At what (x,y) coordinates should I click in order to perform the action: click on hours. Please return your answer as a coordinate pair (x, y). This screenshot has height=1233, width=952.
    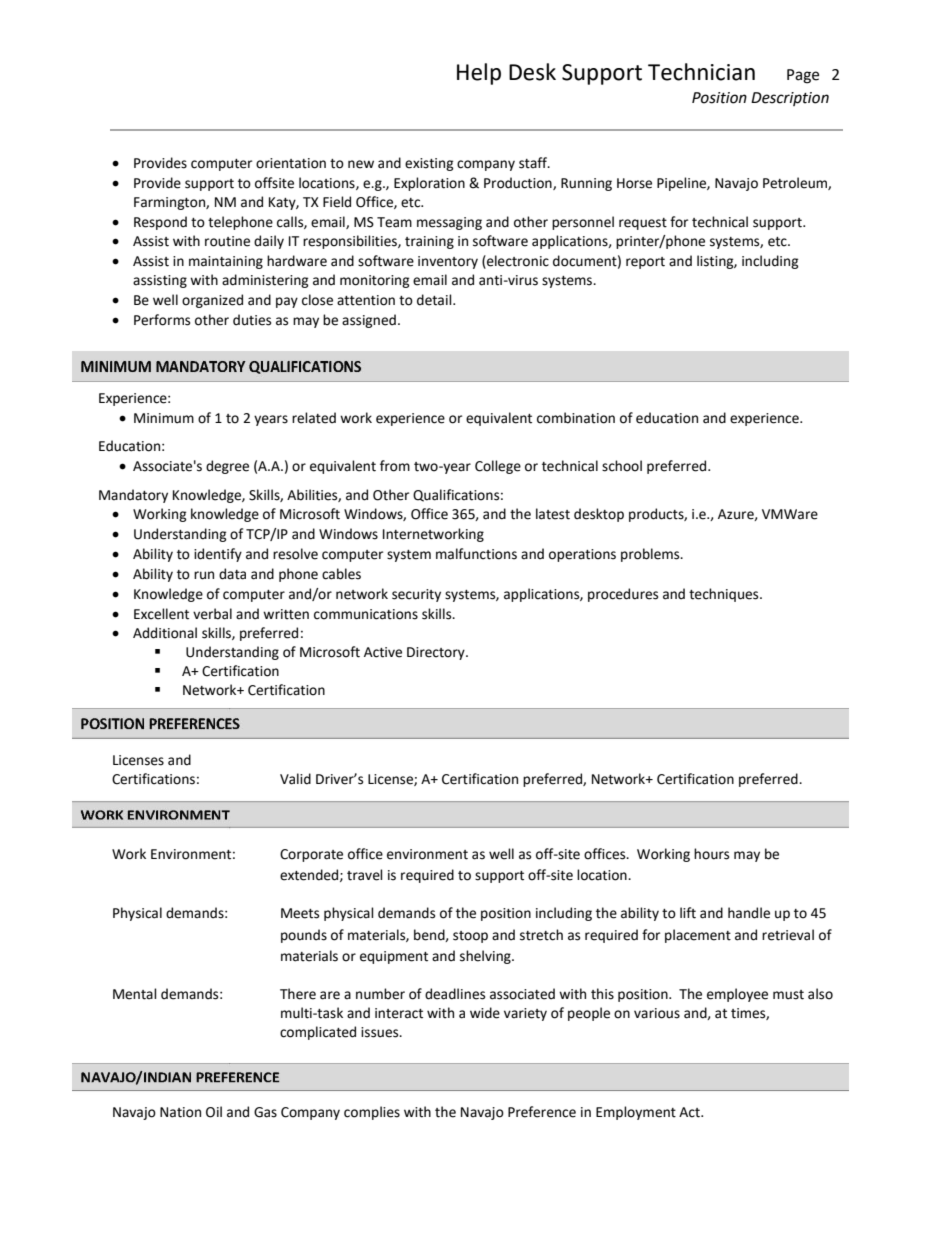
    Looking at the image, I should click on (711, 854).
